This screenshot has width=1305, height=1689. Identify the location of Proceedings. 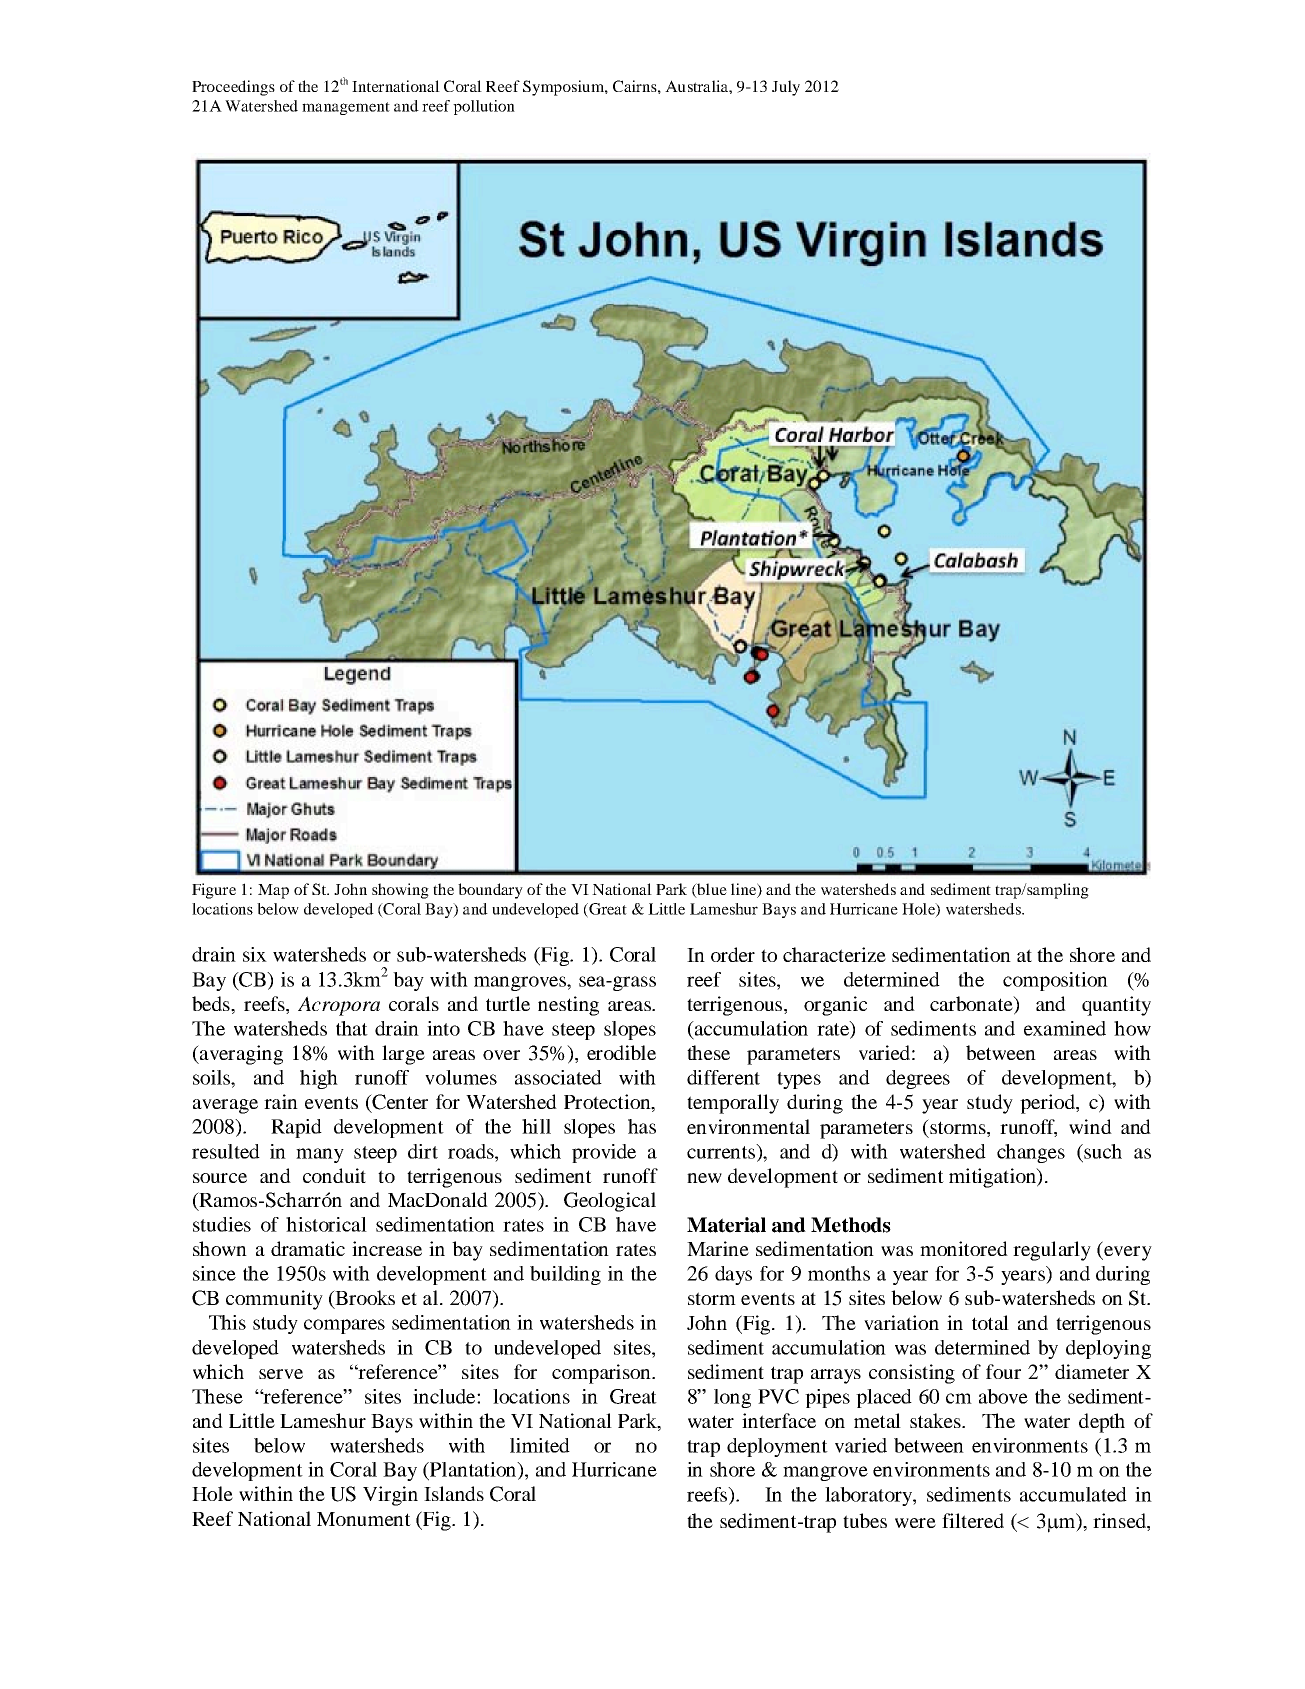
(233, 88).
